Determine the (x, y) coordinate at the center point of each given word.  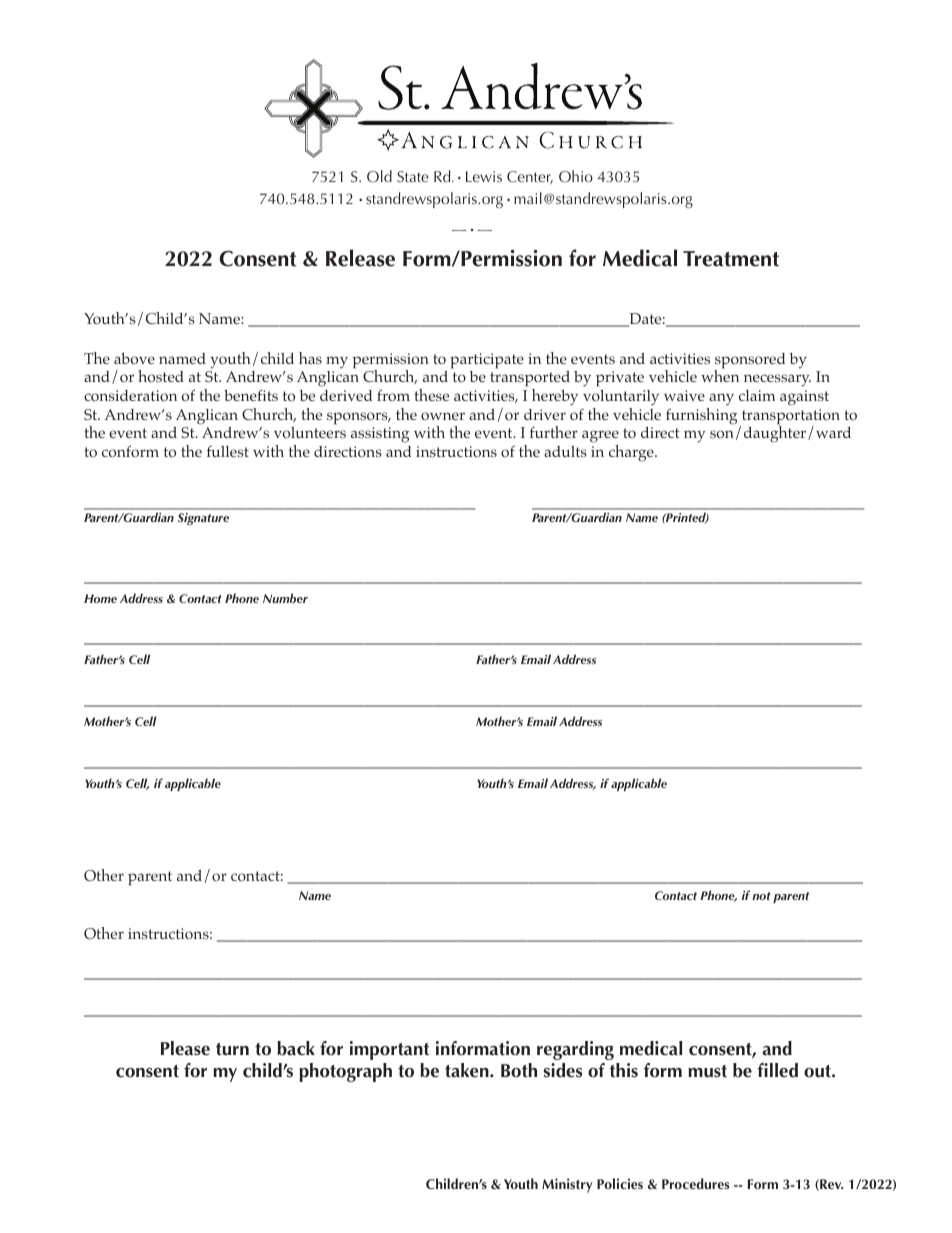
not (761, 896)
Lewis (484, 176)
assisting (380, 435)
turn (232, 1049)
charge (632, 453)
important (389, 1050)
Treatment (731, 259)
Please (185, 1048)
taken (468, 1070)
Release (360, 258)
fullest (228, 451)
